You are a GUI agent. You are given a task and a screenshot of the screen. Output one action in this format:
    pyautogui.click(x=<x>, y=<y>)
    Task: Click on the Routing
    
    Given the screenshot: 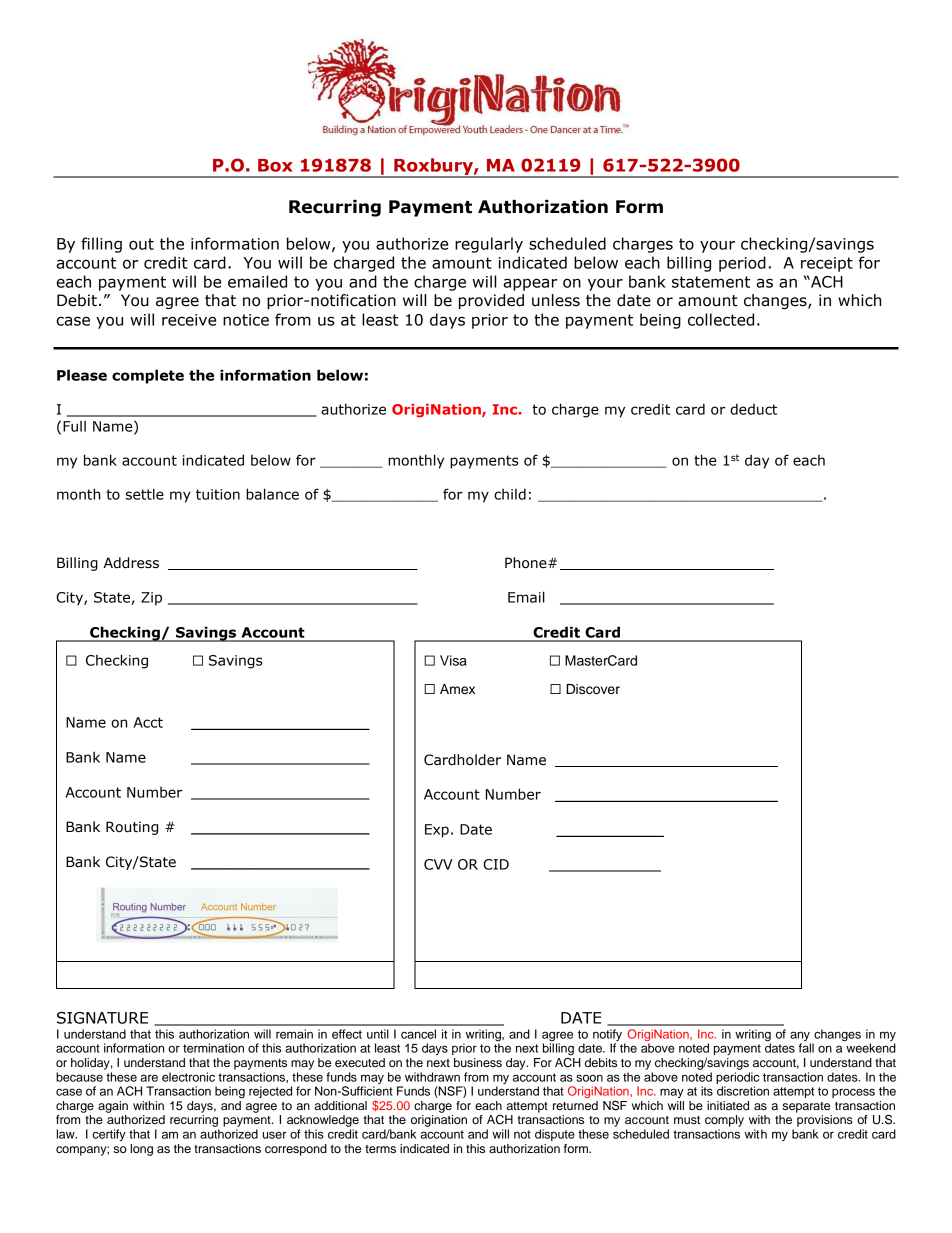 What is the action you would take?
    pyautogui.click(x=132, y=828)
